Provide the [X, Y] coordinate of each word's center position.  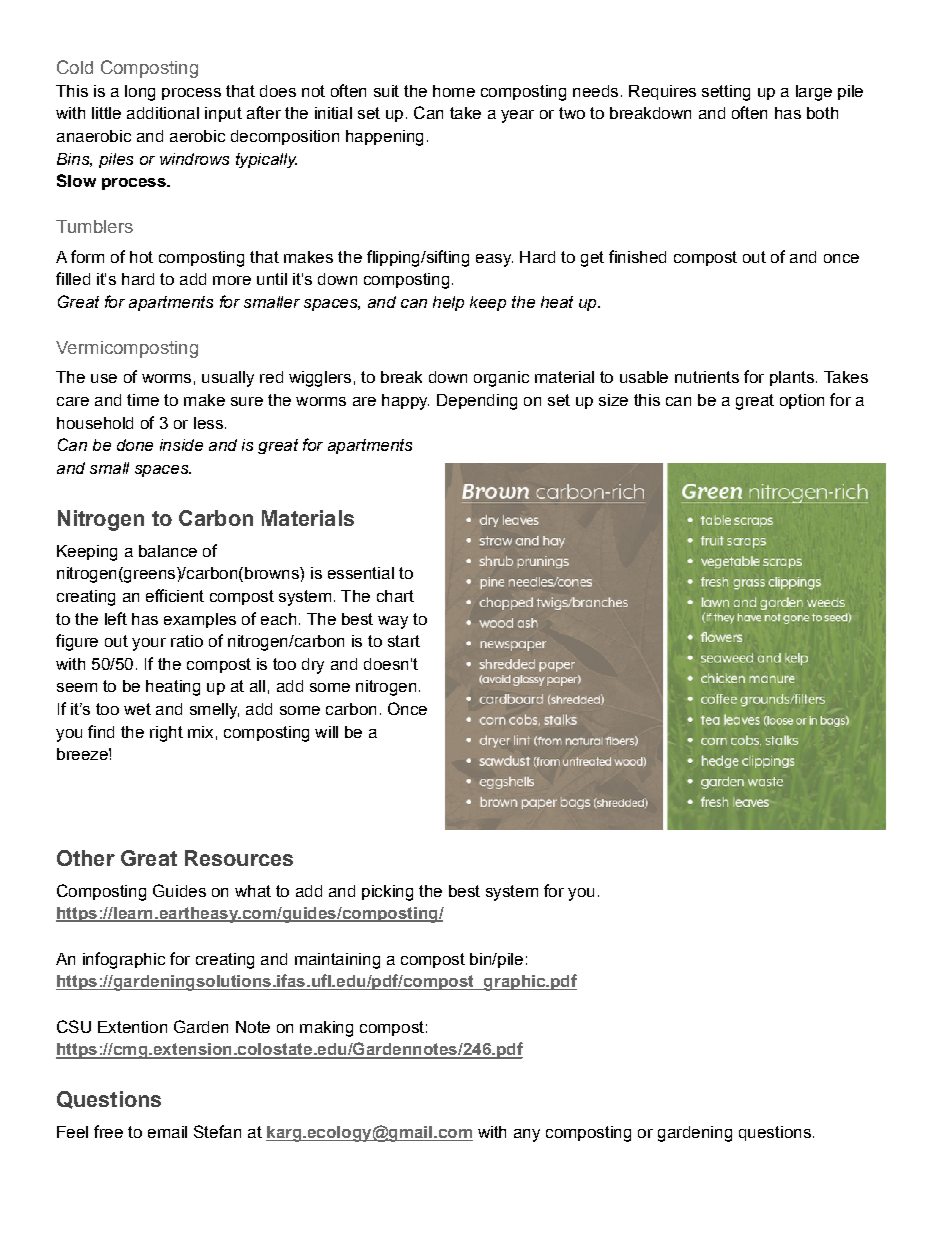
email [167, 1132]
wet [137, 709]
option [802, 401]
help [448, 303]
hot [141, 257]
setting [726, 93]
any [527, 1135]
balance [168, 551]
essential [361, 573]
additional [163, 113]
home [454, 91]
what [253, 891]
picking [387, 893]
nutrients [707, 377]
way [393, 622]
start [404, 641]
